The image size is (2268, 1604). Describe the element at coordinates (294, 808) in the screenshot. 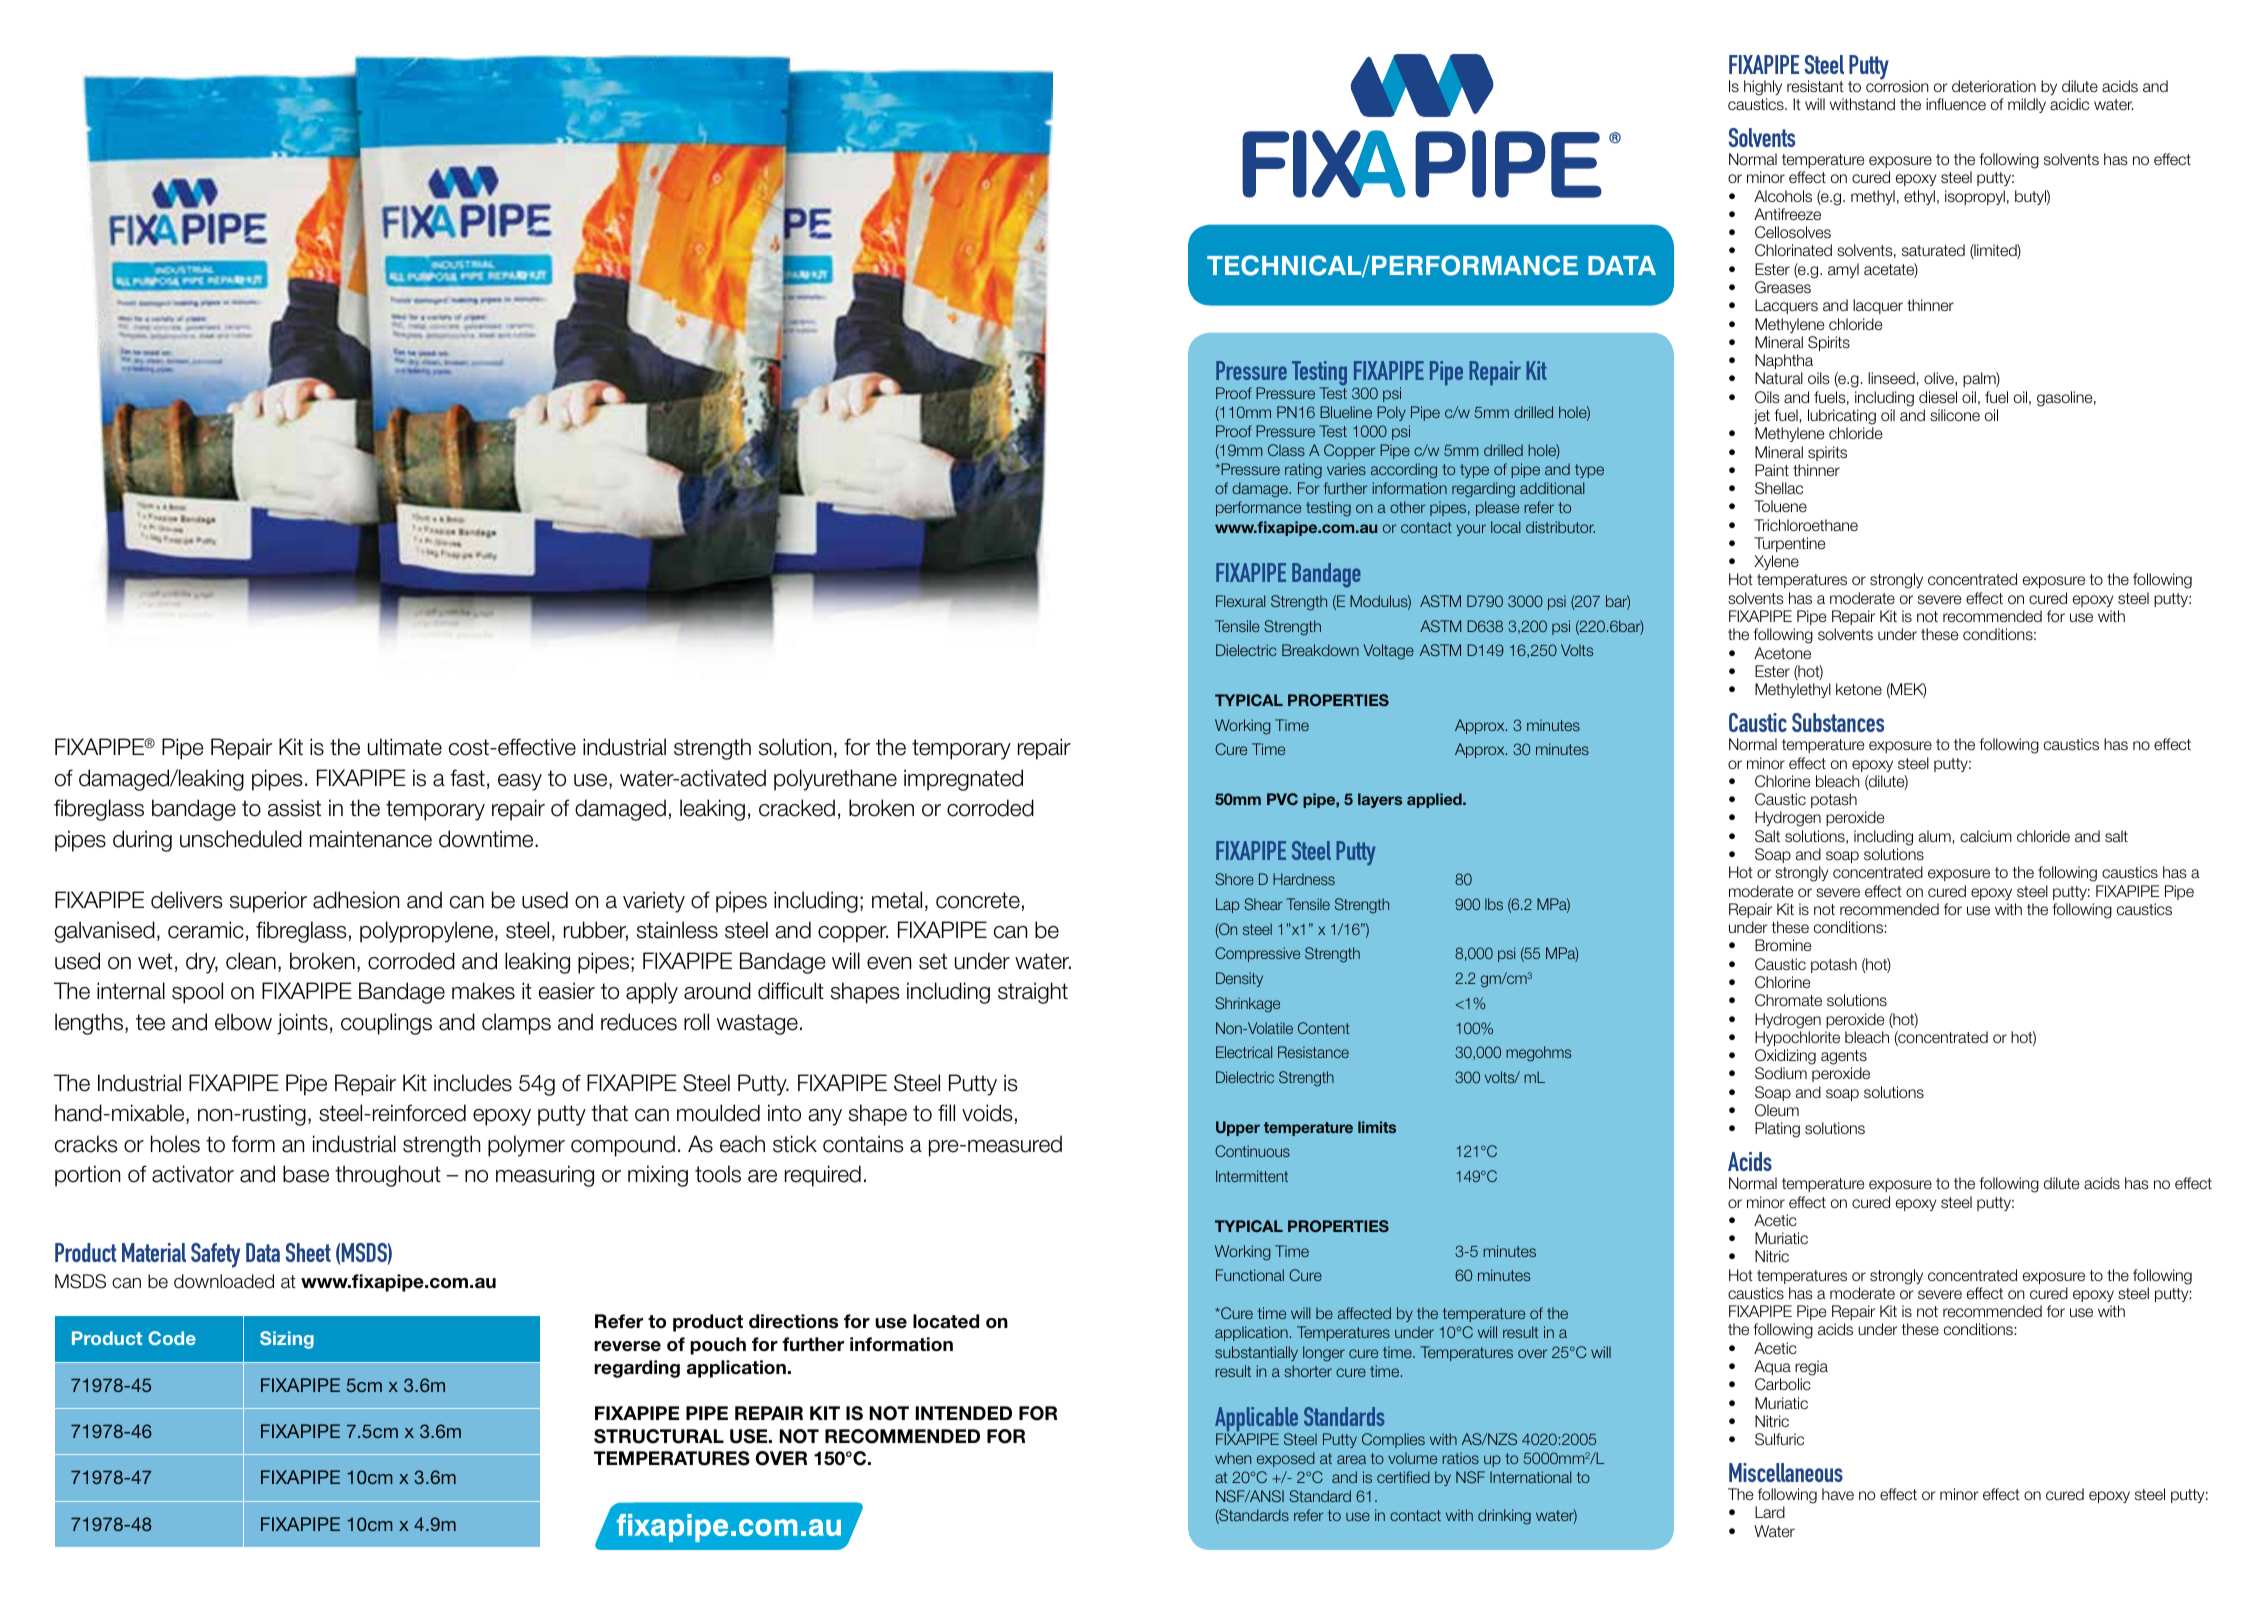

I see `assist` at that location.
